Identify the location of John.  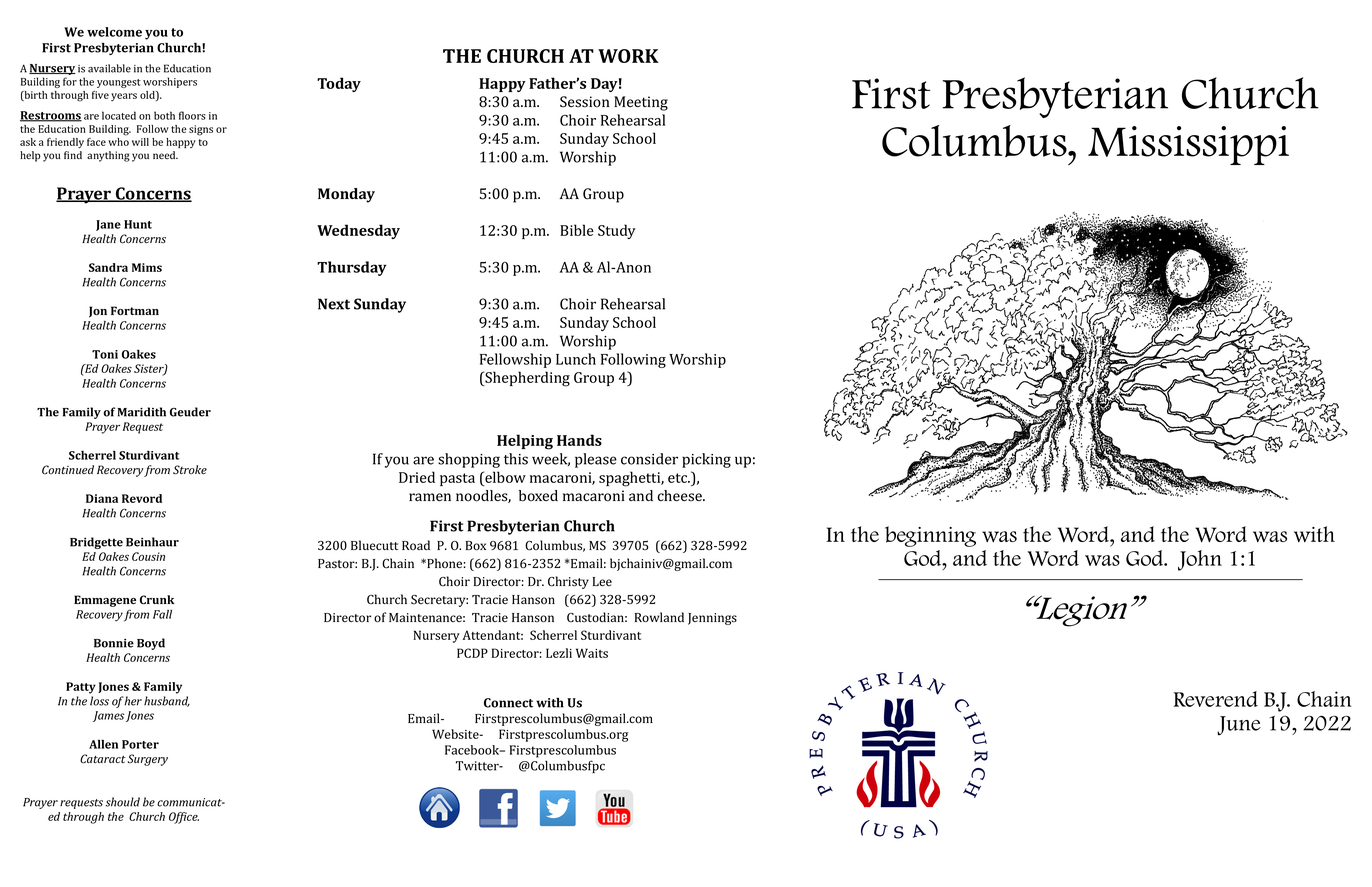
(1200, 560).
